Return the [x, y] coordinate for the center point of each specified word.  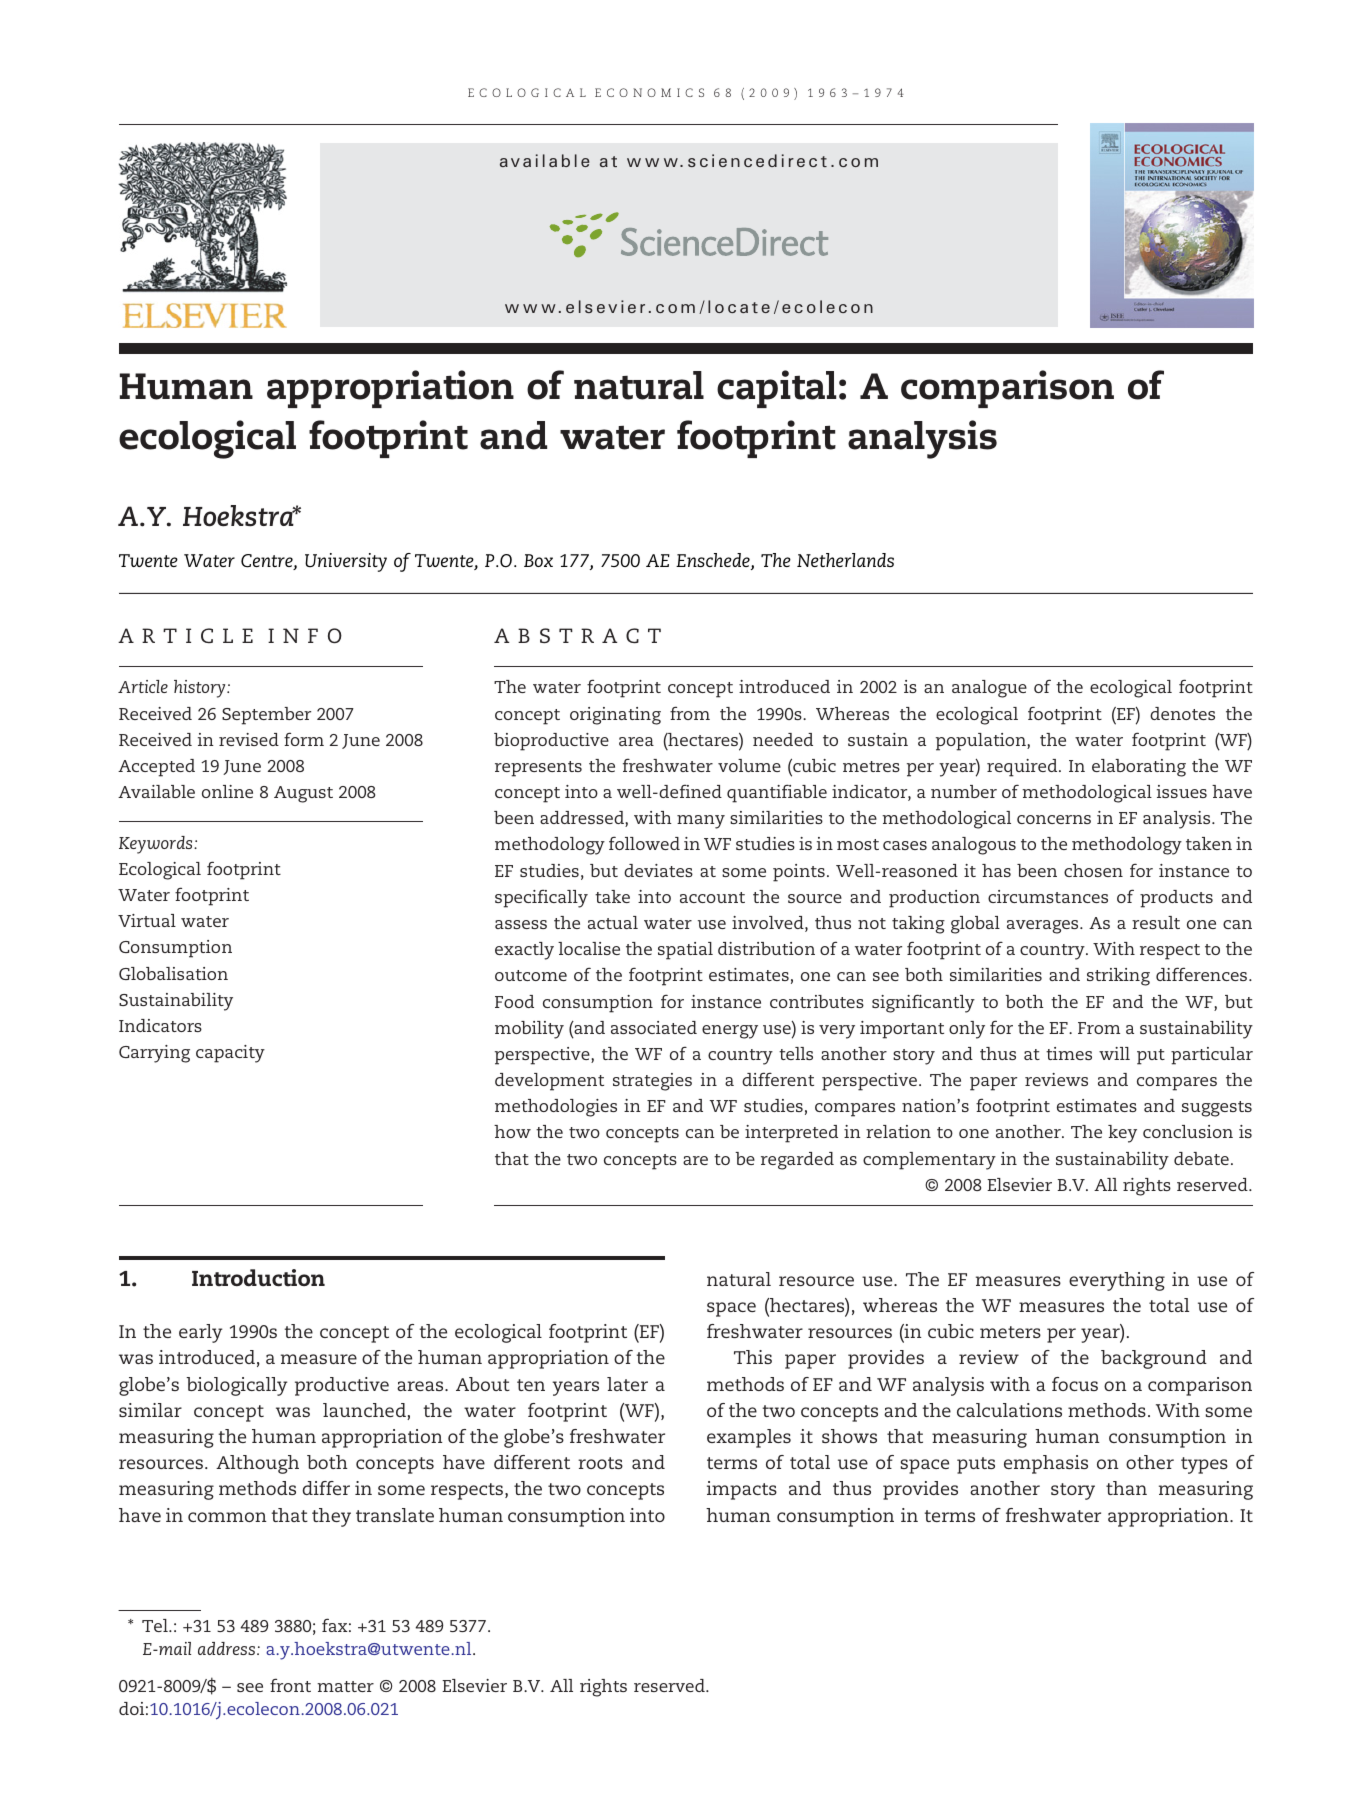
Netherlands [845, 560]
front [290, 1685]
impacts [742, 1490]
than [1126, 1488]
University [346, 562]
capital [776, 389]
